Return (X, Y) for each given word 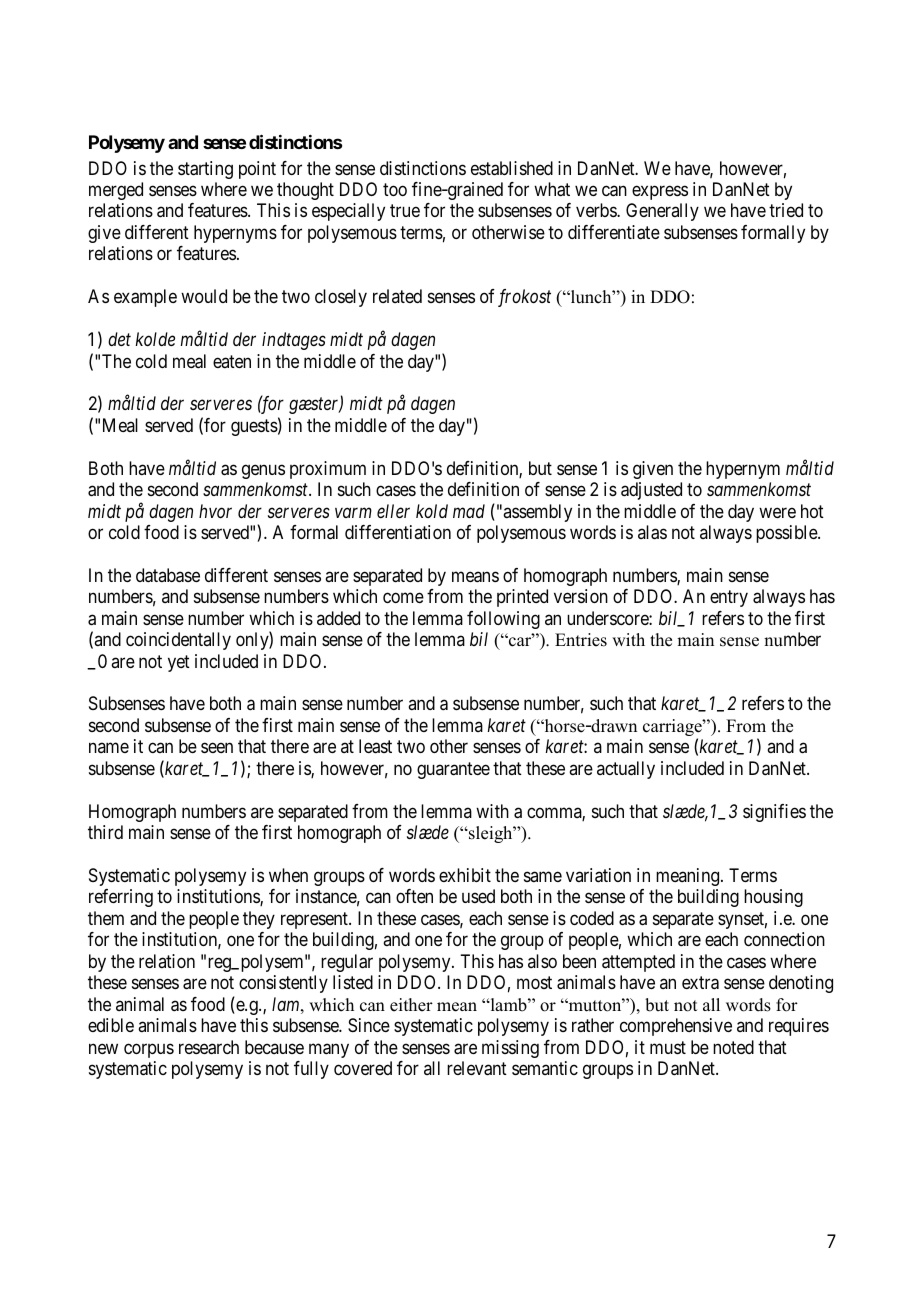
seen (217, 748)
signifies (774, 813)
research (209, 1047)
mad (469, 511)
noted (733, 1047)
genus (263, 471)
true (405, 211)
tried (786, 210)
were (777, 512)
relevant (477, 1068)
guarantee (453, 770)
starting (205, 170)
